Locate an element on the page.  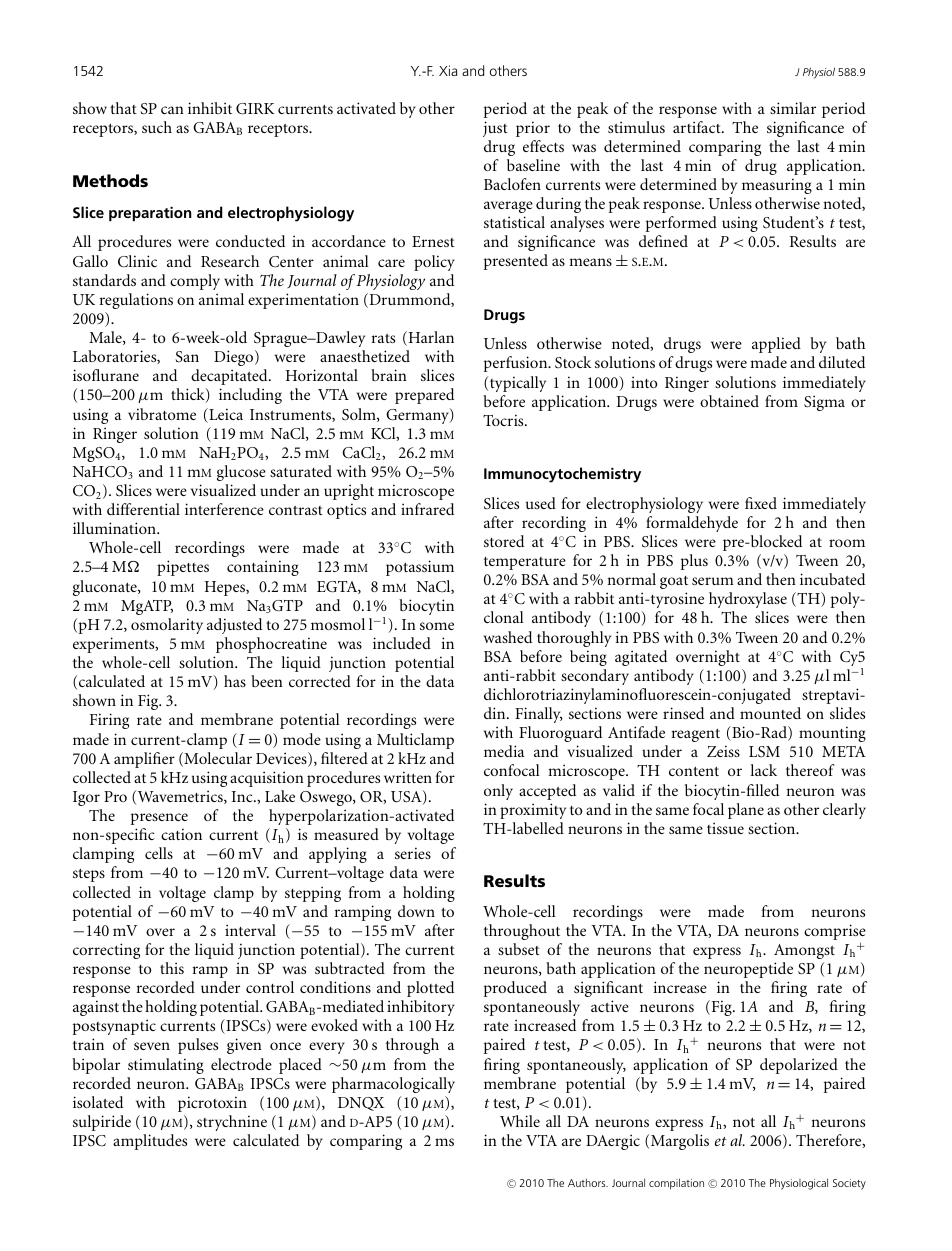
such is located at coordinates (157, 127).
